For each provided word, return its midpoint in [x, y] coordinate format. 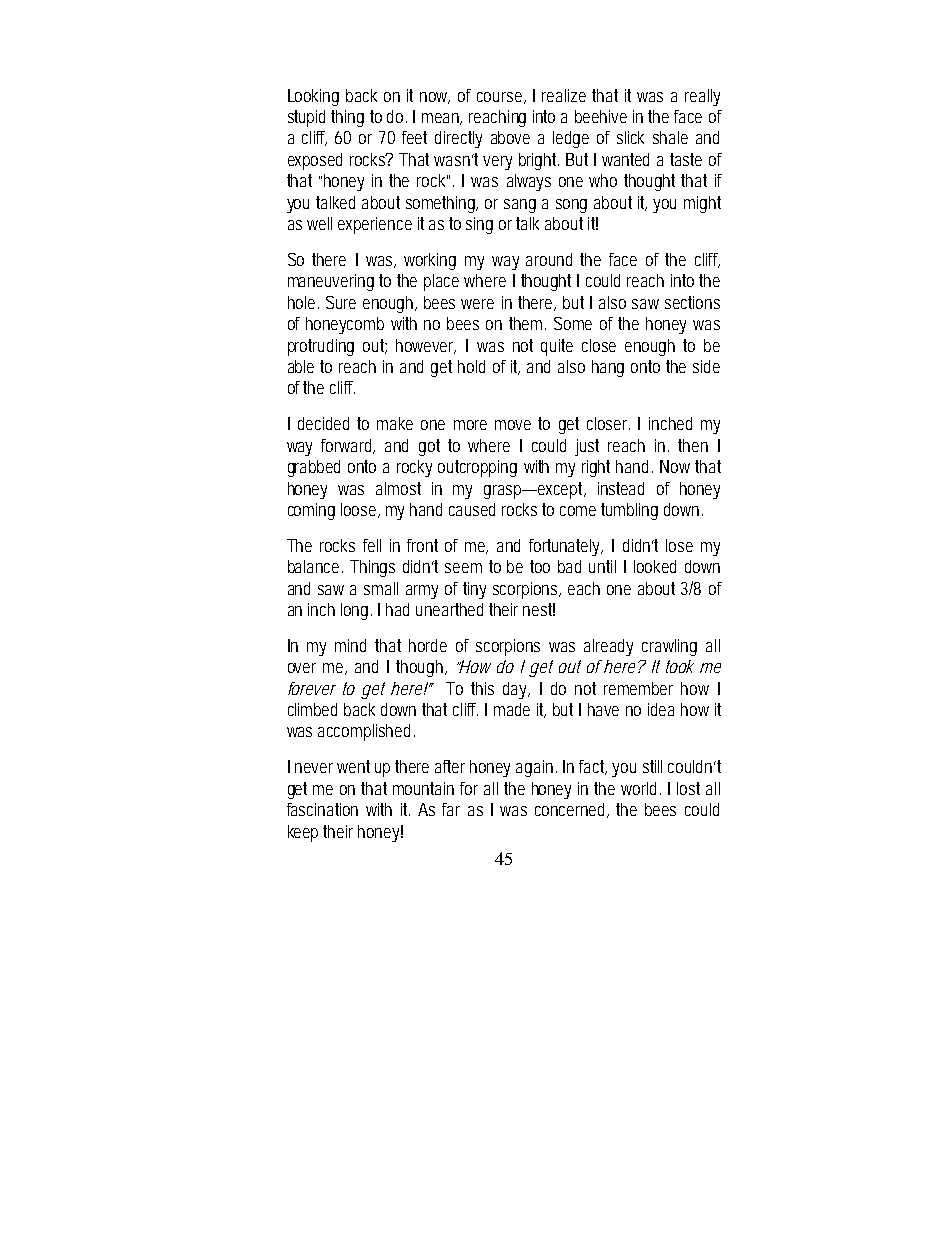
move [513, 425]
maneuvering [331, 282]
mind [350, 645]
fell [372, 545]
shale [670, 137]
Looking [313, 97]
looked [655, 566]
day [516, 690]
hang [608, 368]
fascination [322, 809]
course [501, 98]
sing [479, 225]
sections [692, 302]
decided [323, 423]
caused [472, 509]
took [680, 666]
